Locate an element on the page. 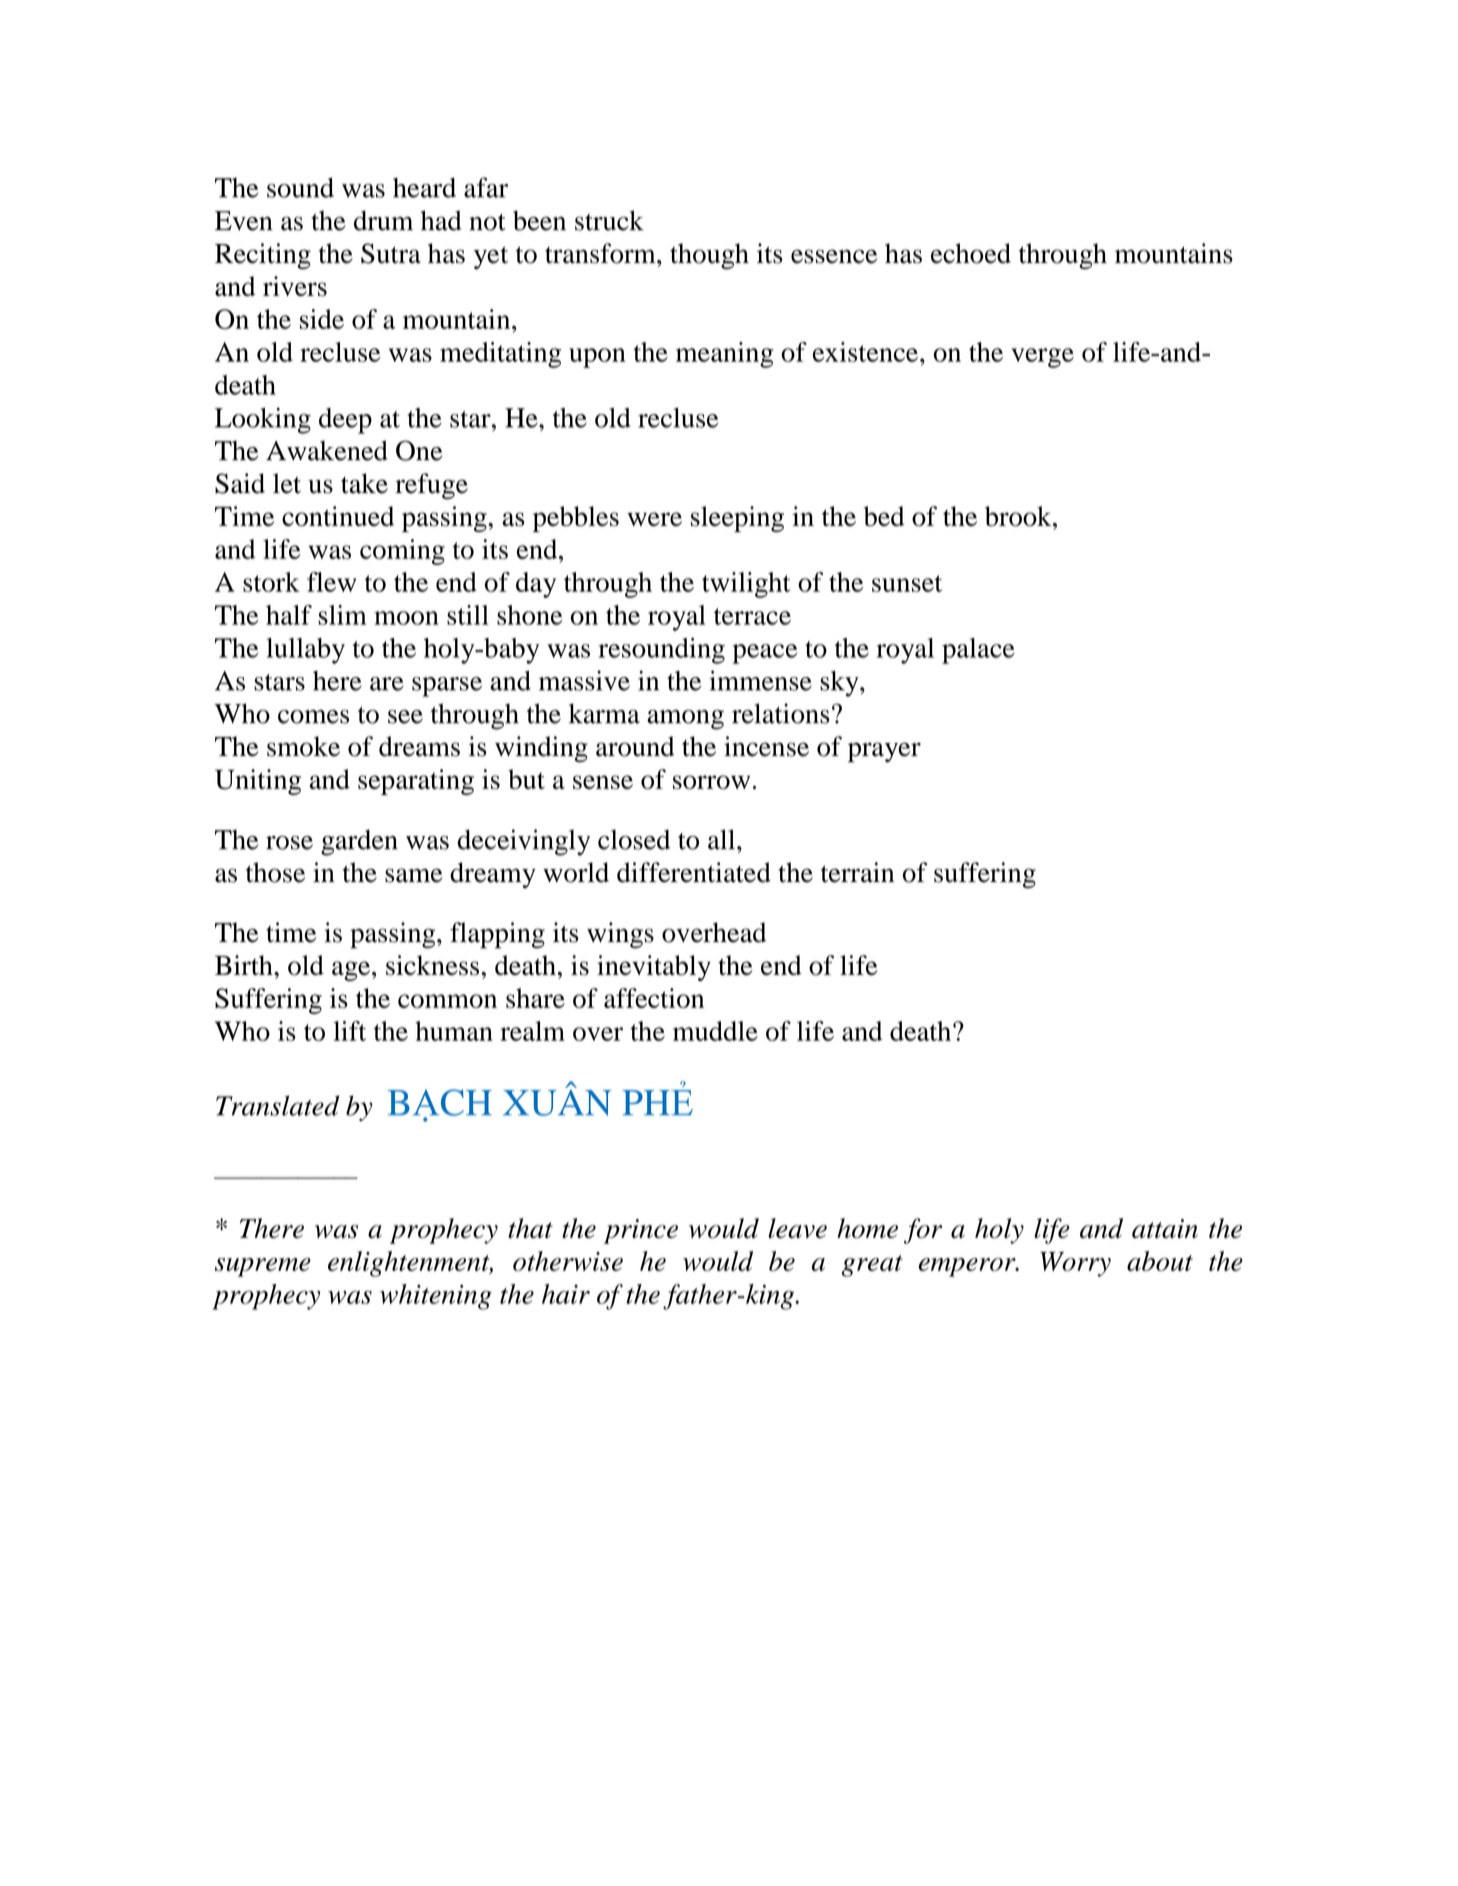  palace is located at coordinates (978, 651).
